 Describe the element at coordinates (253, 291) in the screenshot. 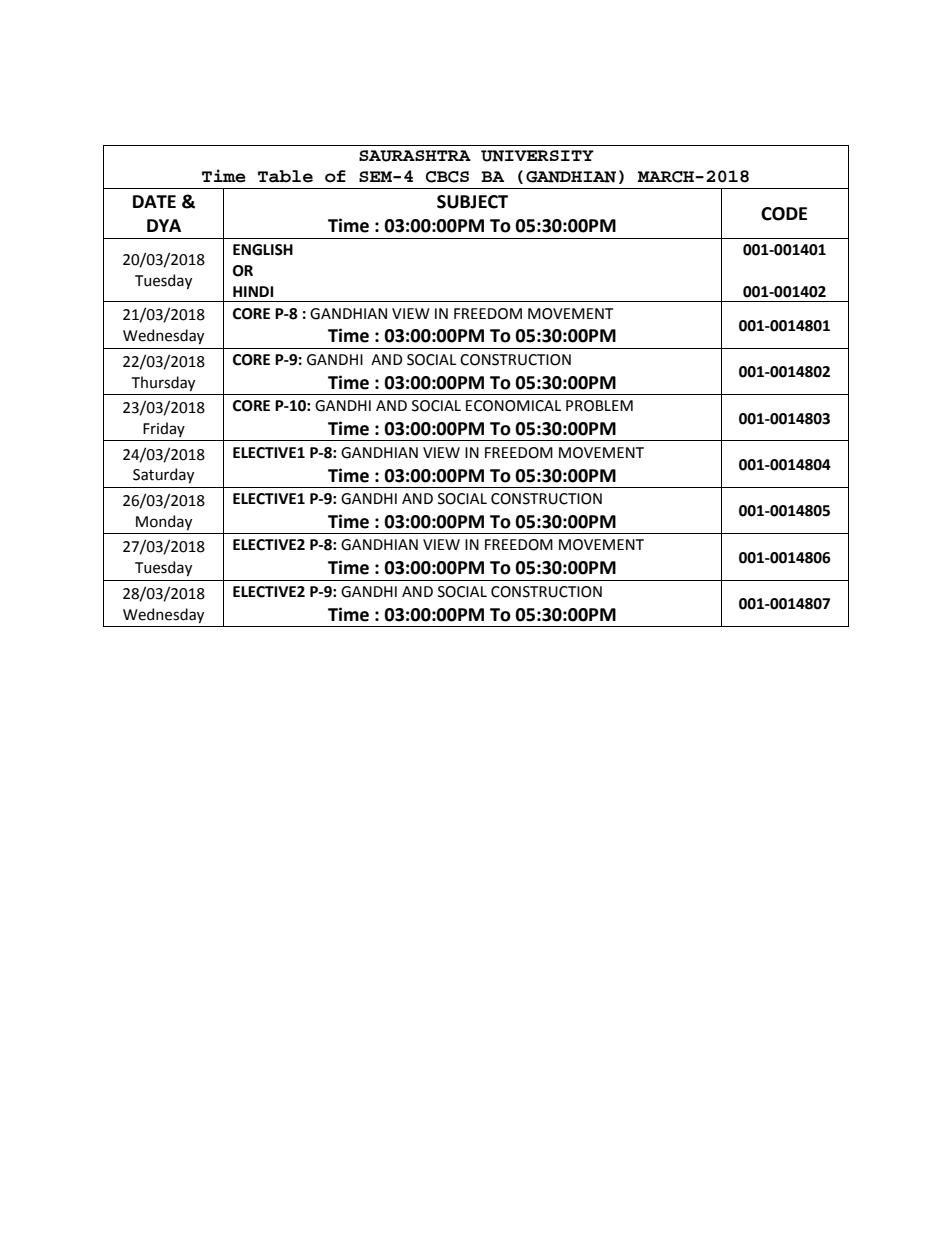

I see `HINDI` at that location.
